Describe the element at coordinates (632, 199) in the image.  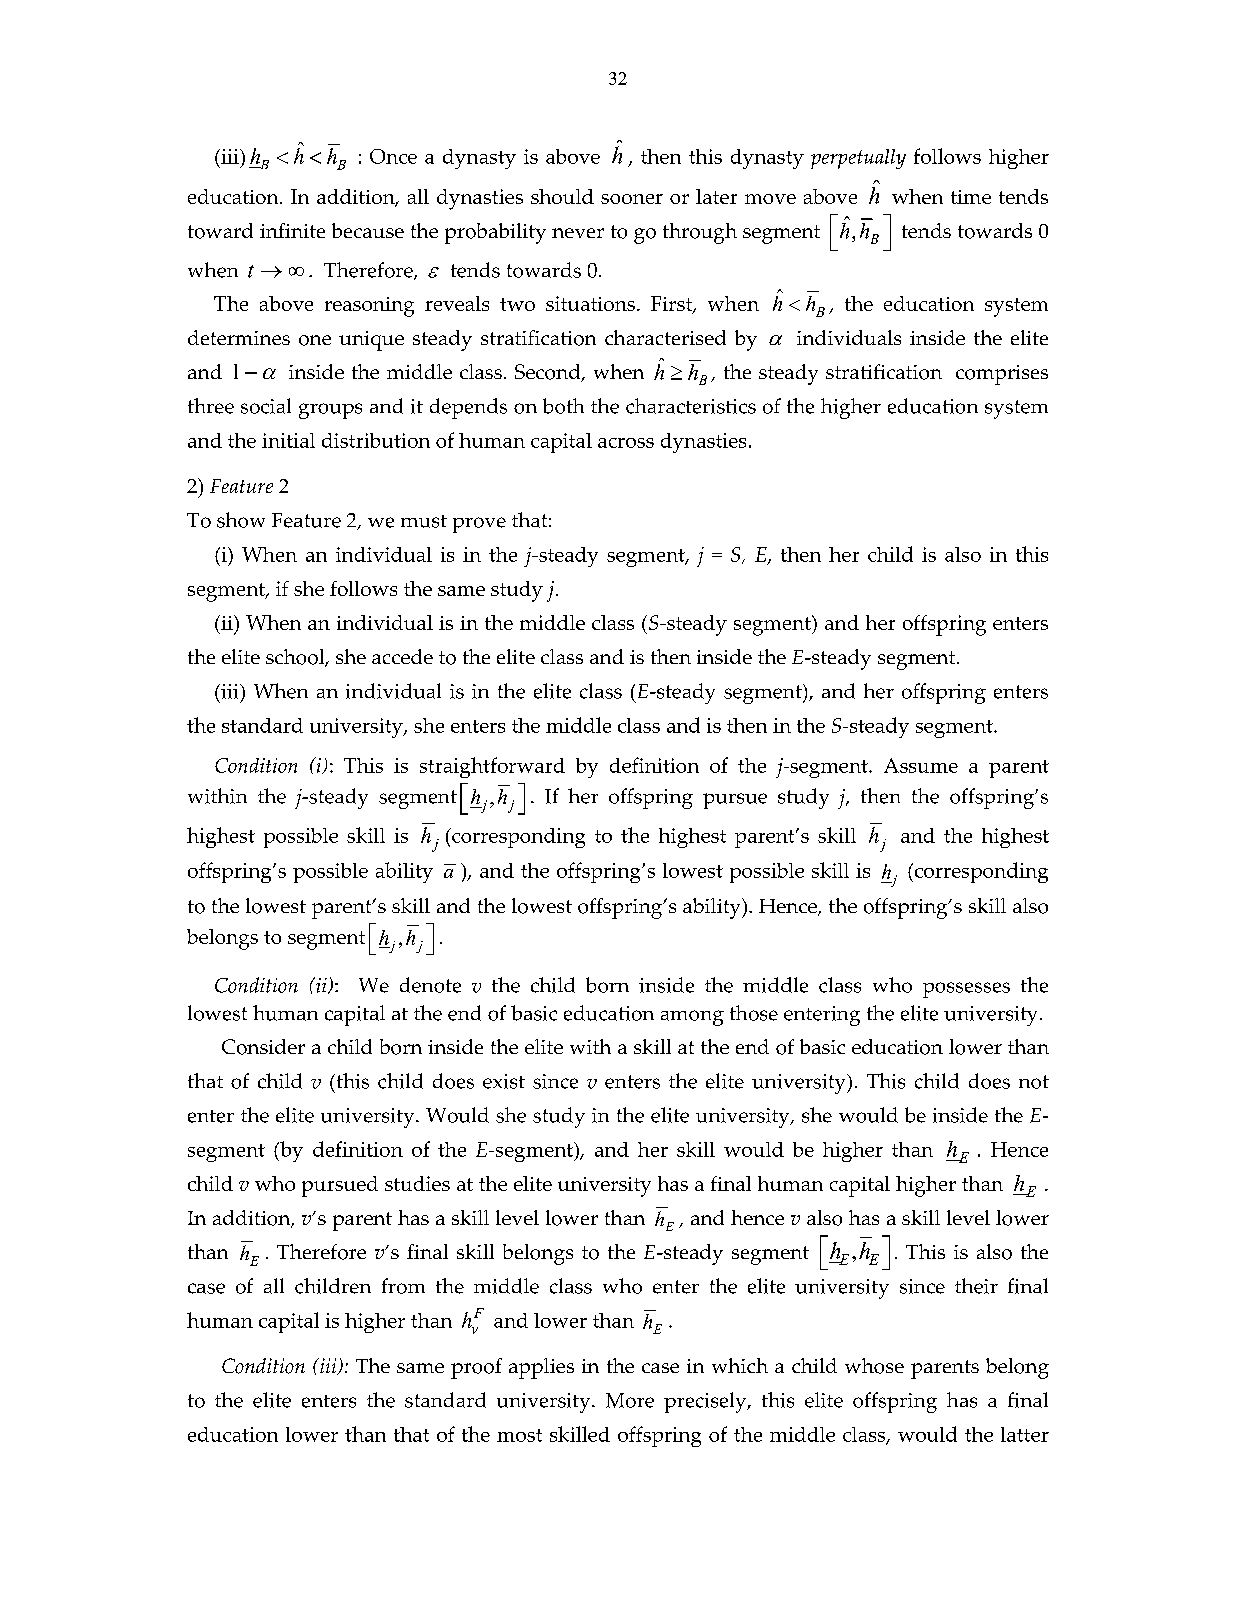
I see `sooner` at that location.
